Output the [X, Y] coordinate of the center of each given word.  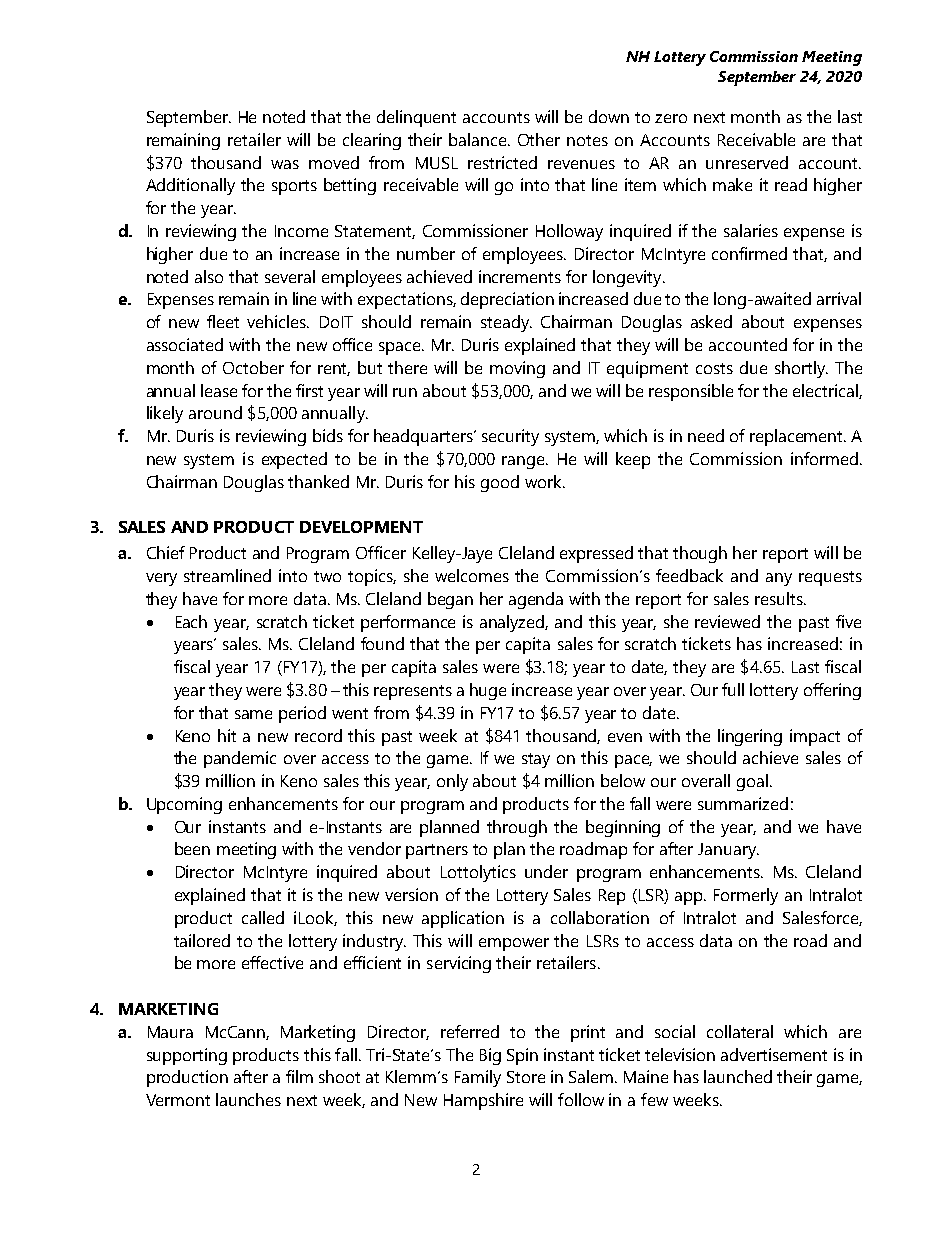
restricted [502, 162]
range [525, 462]
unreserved [747, 162]
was [285, 164]
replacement [797, 437]
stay [536, 760]
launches [248, 1099]
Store [526, 1077]
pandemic [240, 759]
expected [294, 460]
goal [754, 782]
